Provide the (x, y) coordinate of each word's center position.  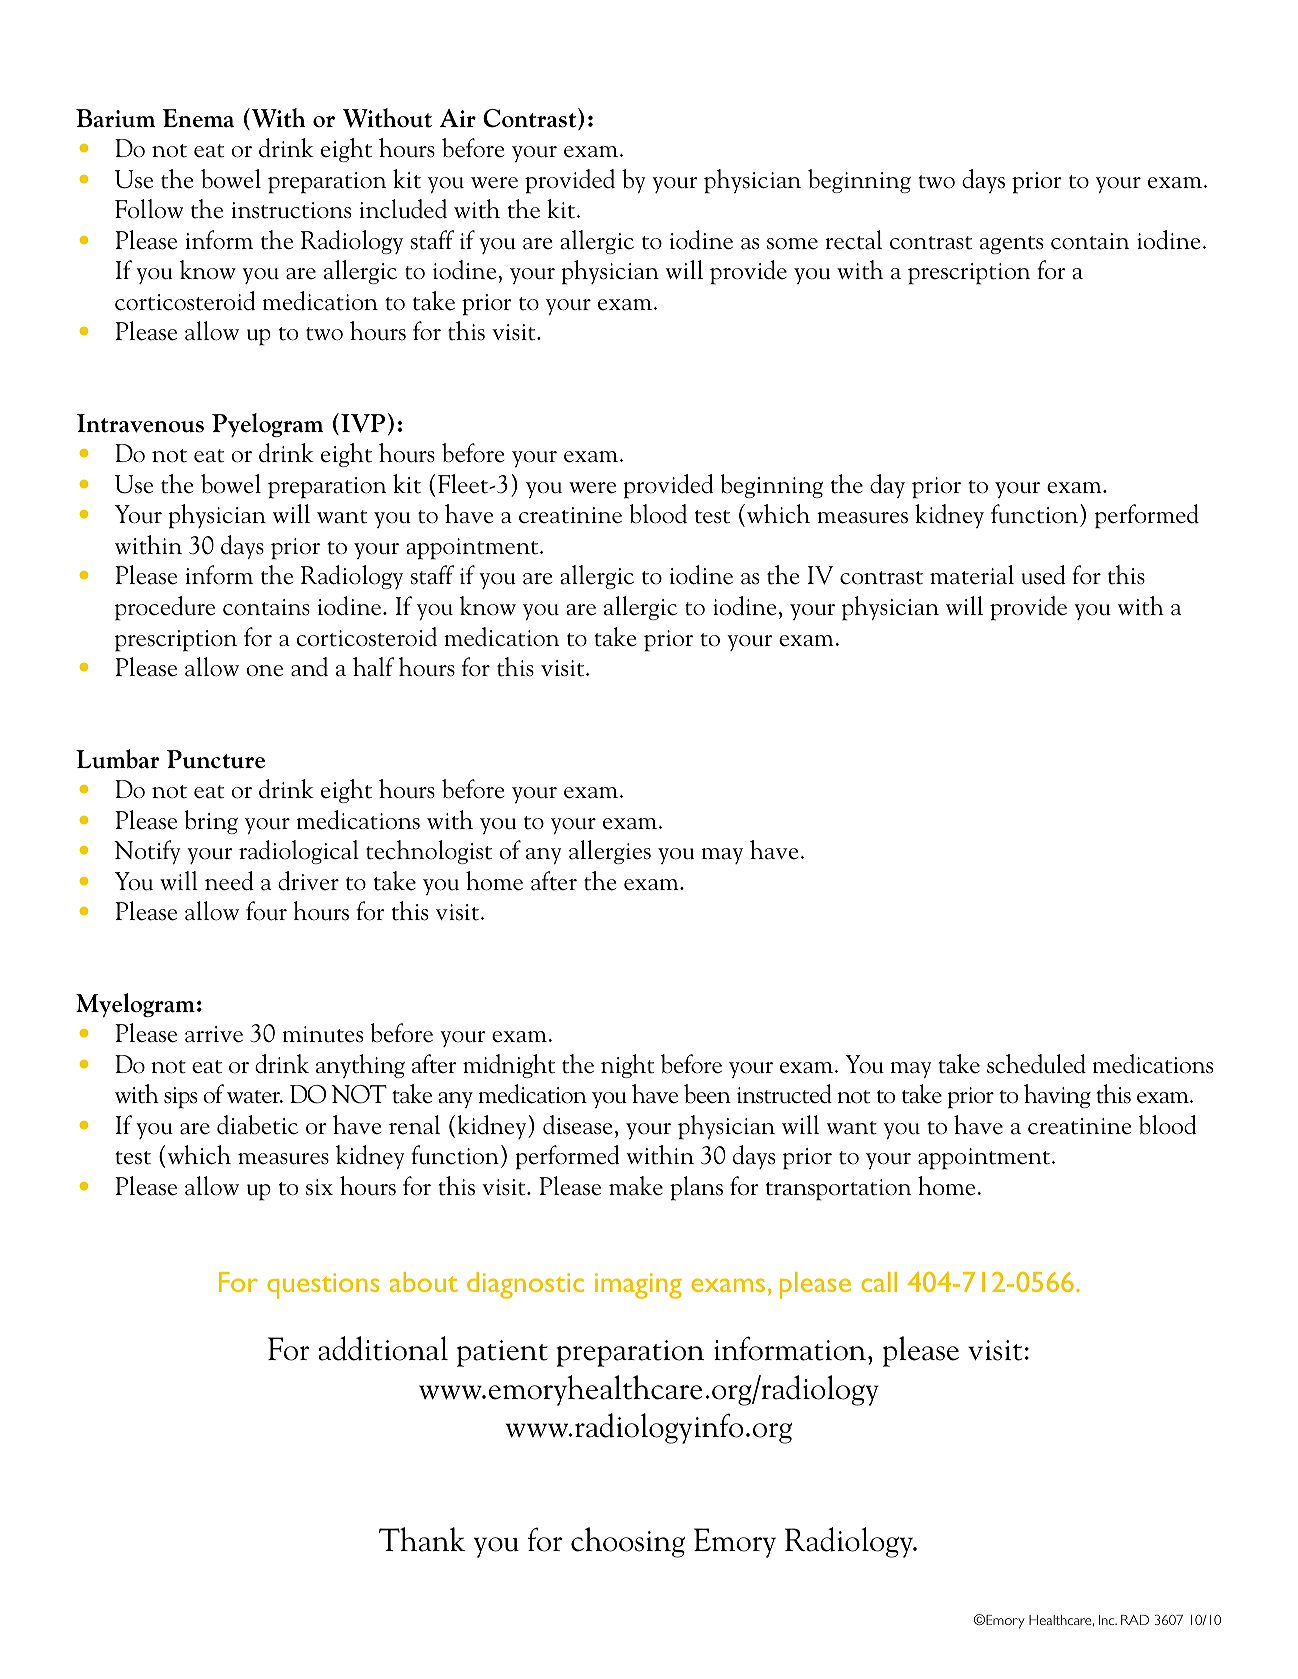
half (373, 667)
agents (1011, 245)
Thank (422, 1539)
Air (458, 118)
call (879, 1282)
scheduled (1036, 1064)
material (972, 575)
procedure (165, 608)
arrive (214, 1034)
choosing (628, 1542)
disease (577, 1125)
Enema (198, 118)
